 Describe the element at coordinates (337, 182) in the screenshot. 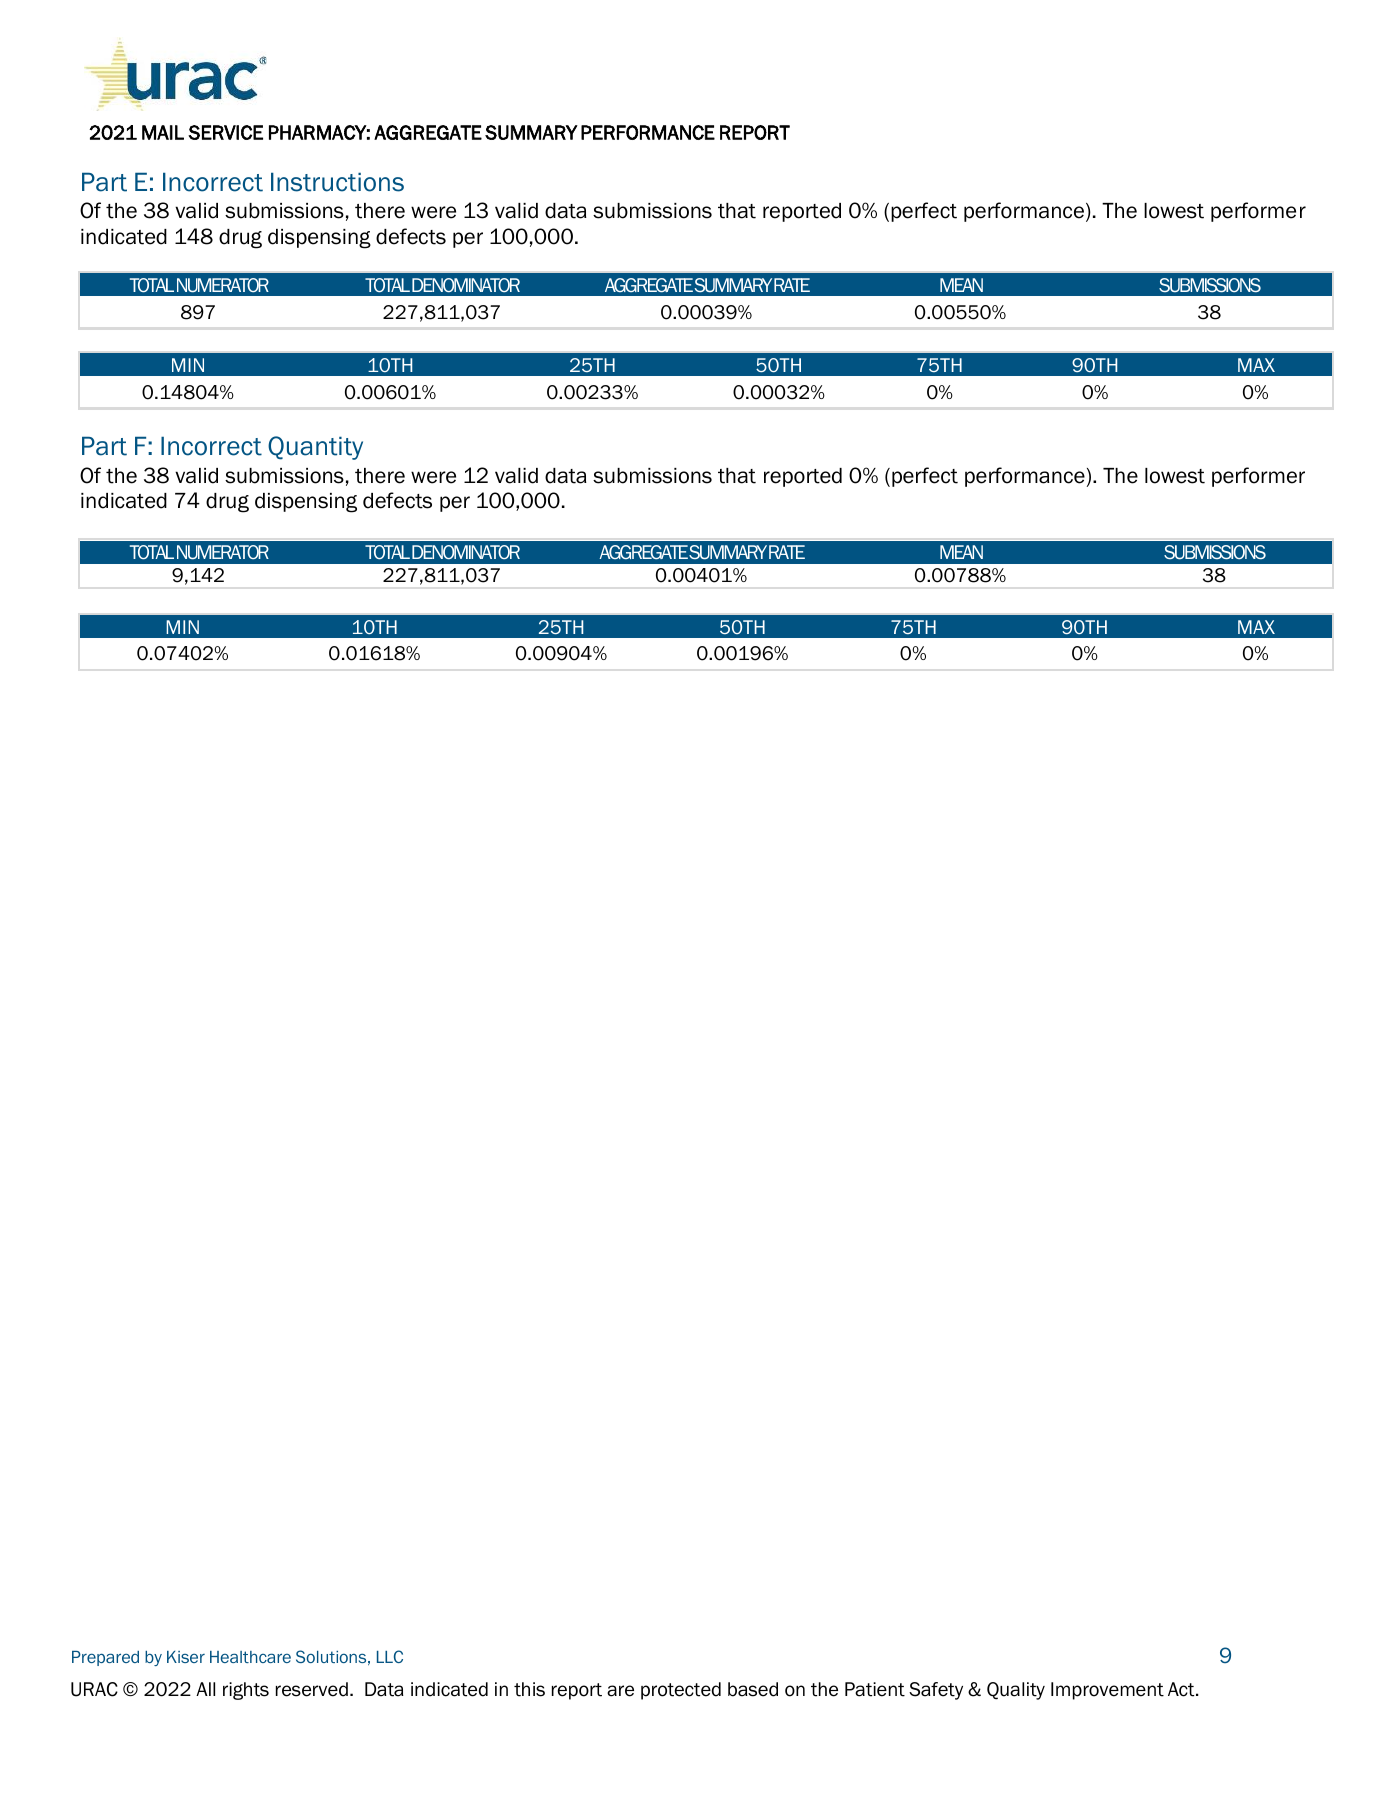

I see `Instructions` at that location.
